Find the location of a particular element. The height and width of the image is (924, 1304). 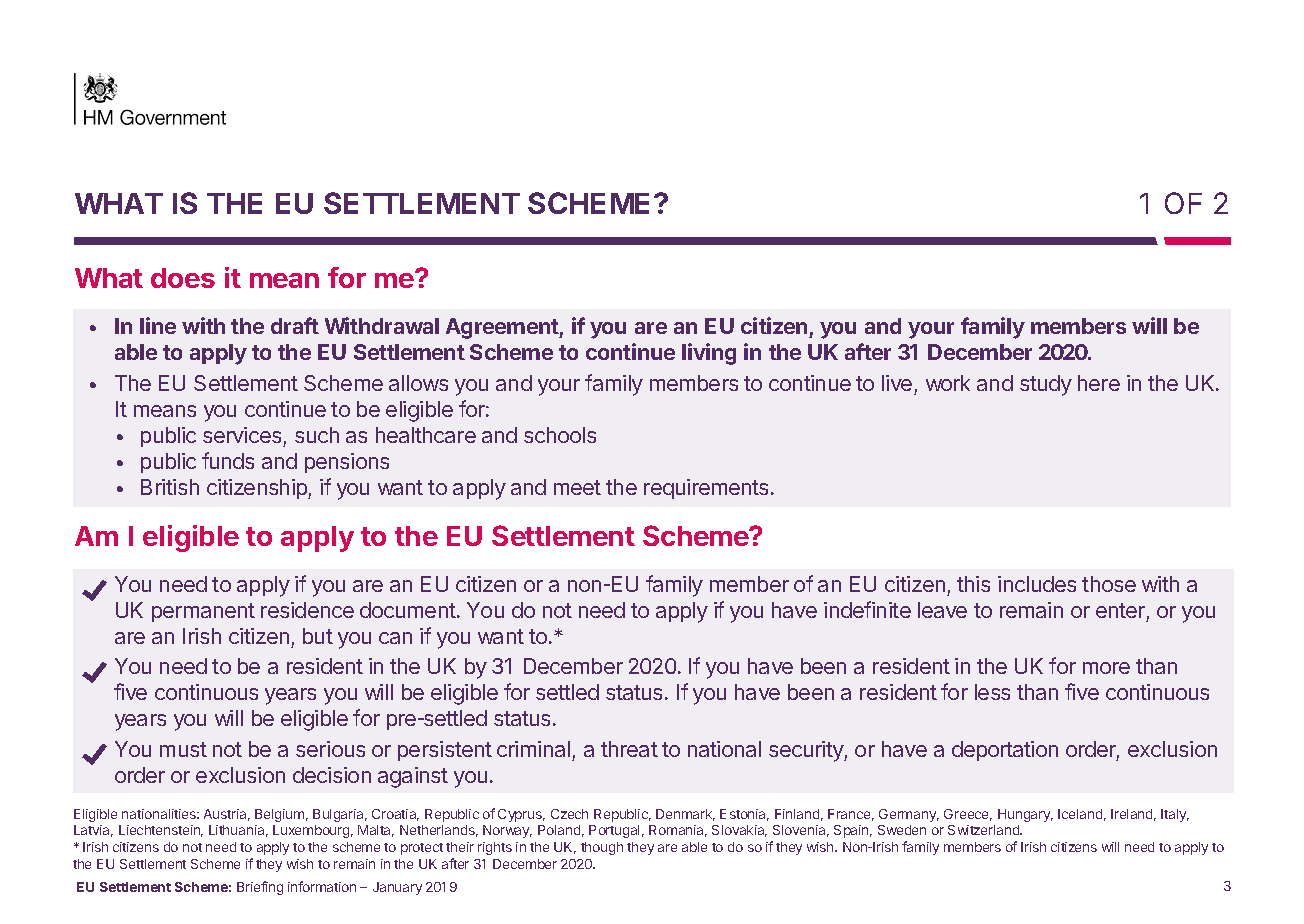

less is located at coordinates (992, 692).
